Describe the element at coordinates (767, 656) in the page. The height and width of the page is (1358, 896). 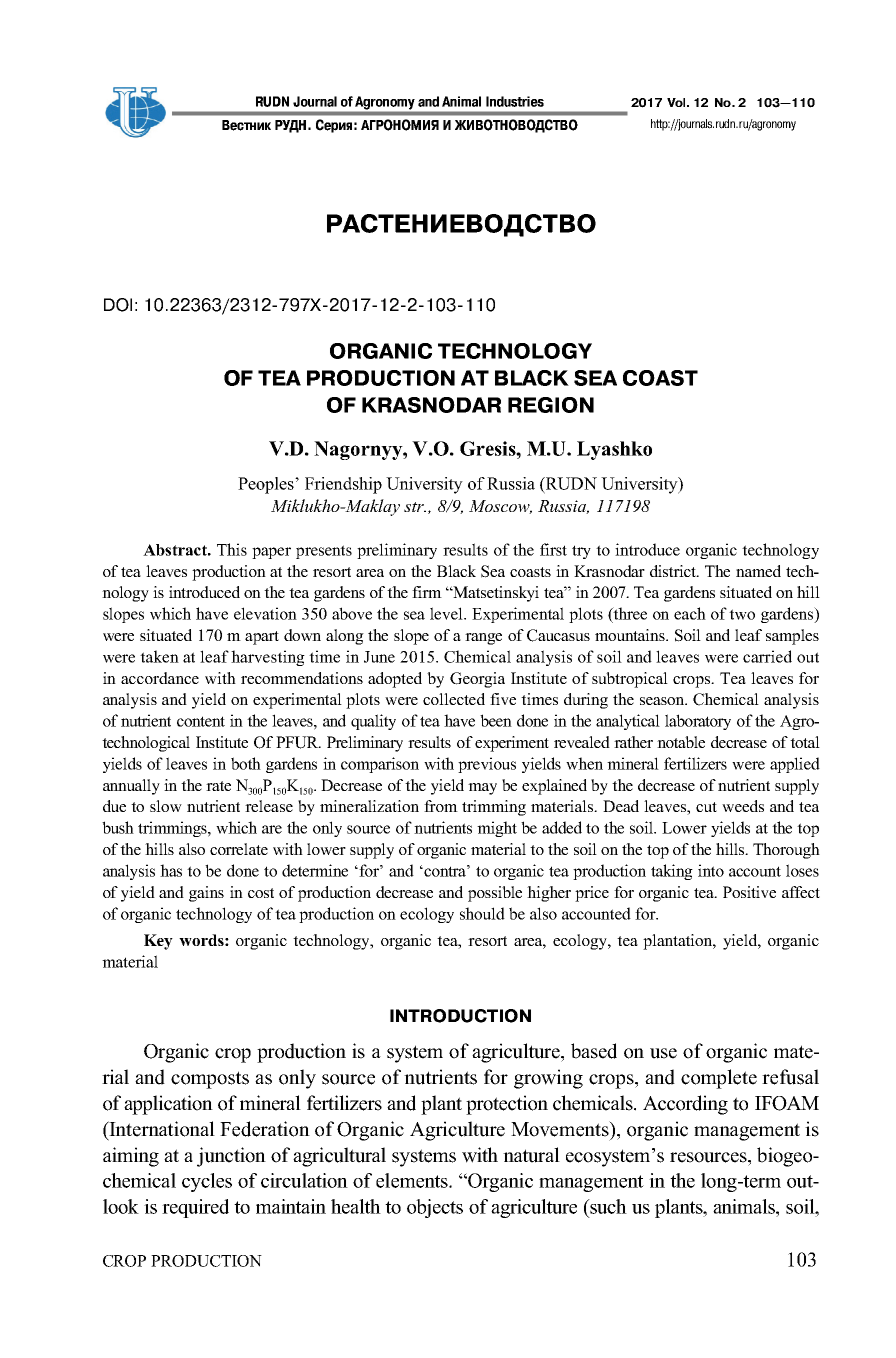
I see `carried` at that location.
